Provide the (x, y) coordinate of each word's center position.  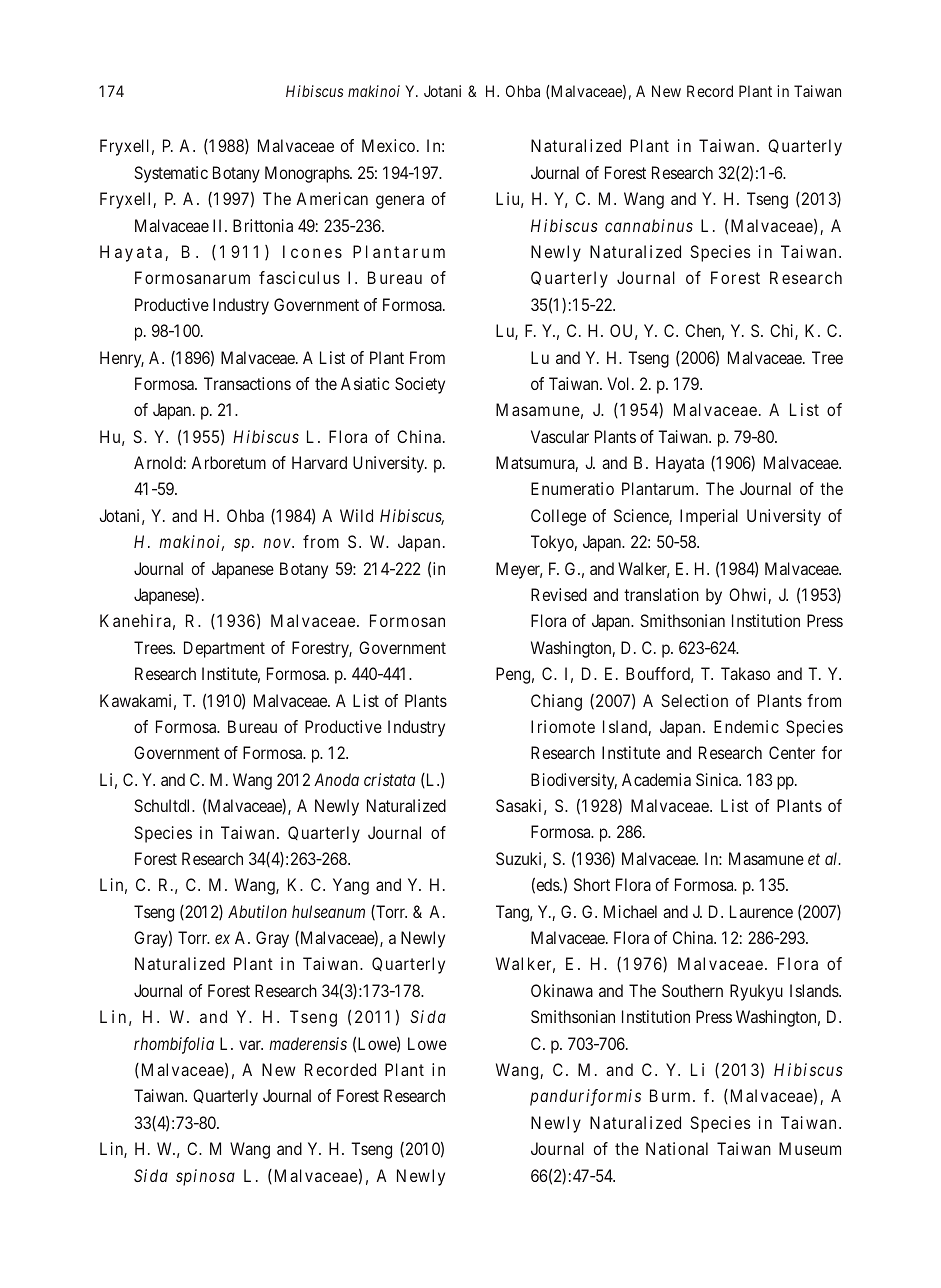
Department (224, 649)
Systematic (171, 174)
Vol (620, 383)
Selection (695, 700)
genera (400, 202)
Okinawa (562, 990)
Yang (351, 886)
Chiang (556, 702)
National (677, 1148)
